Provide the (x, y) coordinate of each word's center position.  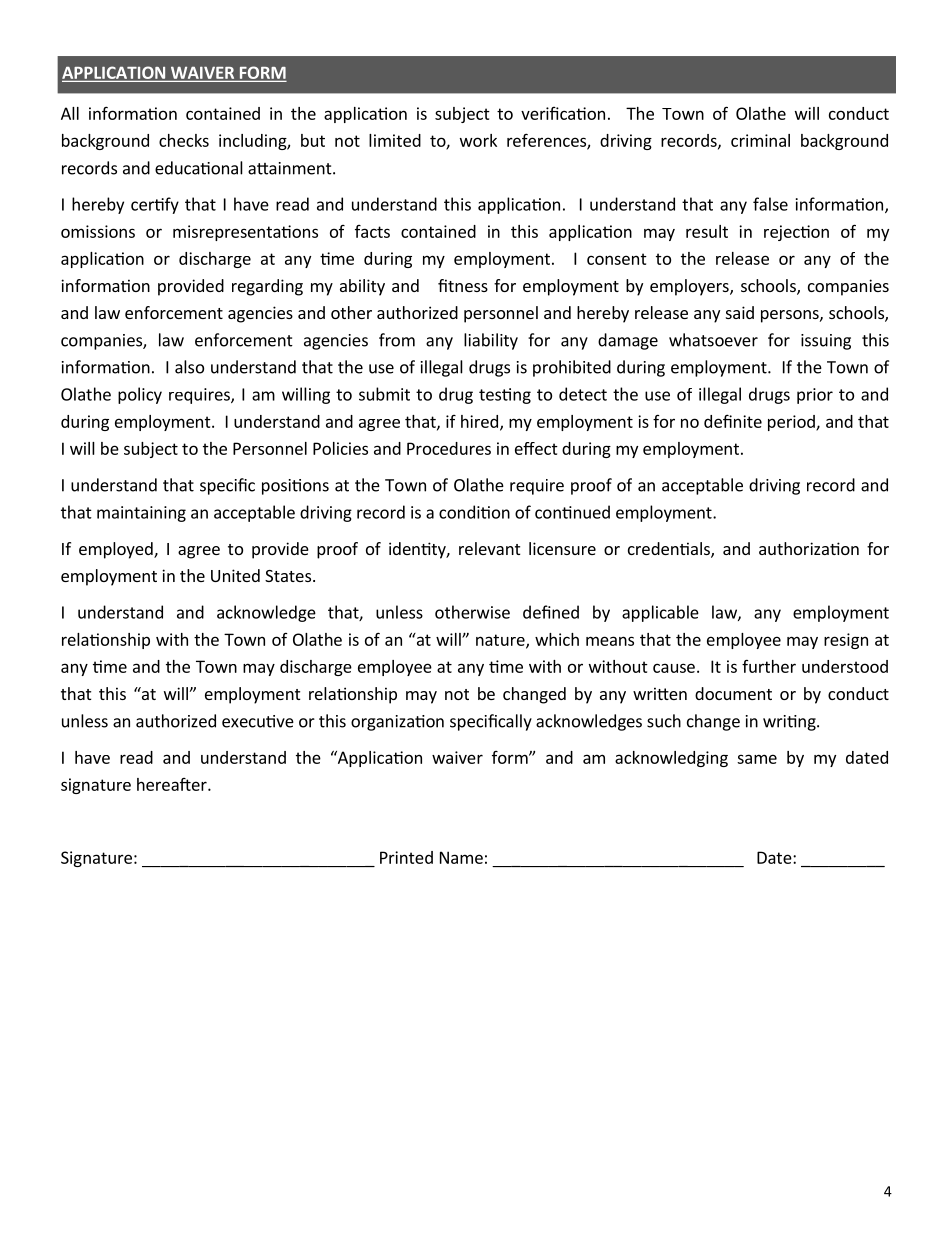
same (757, 759)
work (478, 140)
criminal (760, 140)
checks (184, 140)
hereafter (173, 784)
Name (461, 857)
